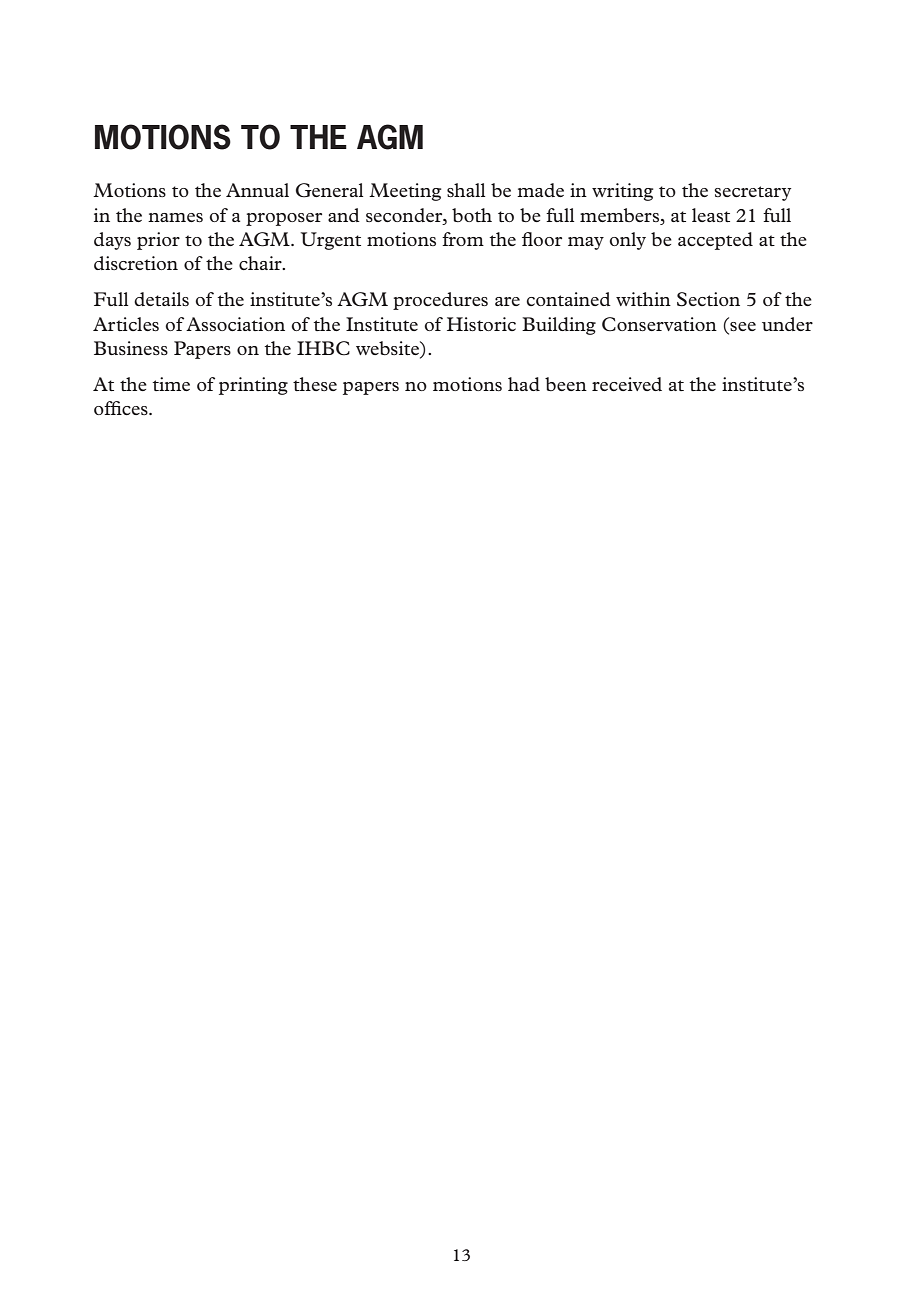  I want to click on secretary, so click(752, 193).
